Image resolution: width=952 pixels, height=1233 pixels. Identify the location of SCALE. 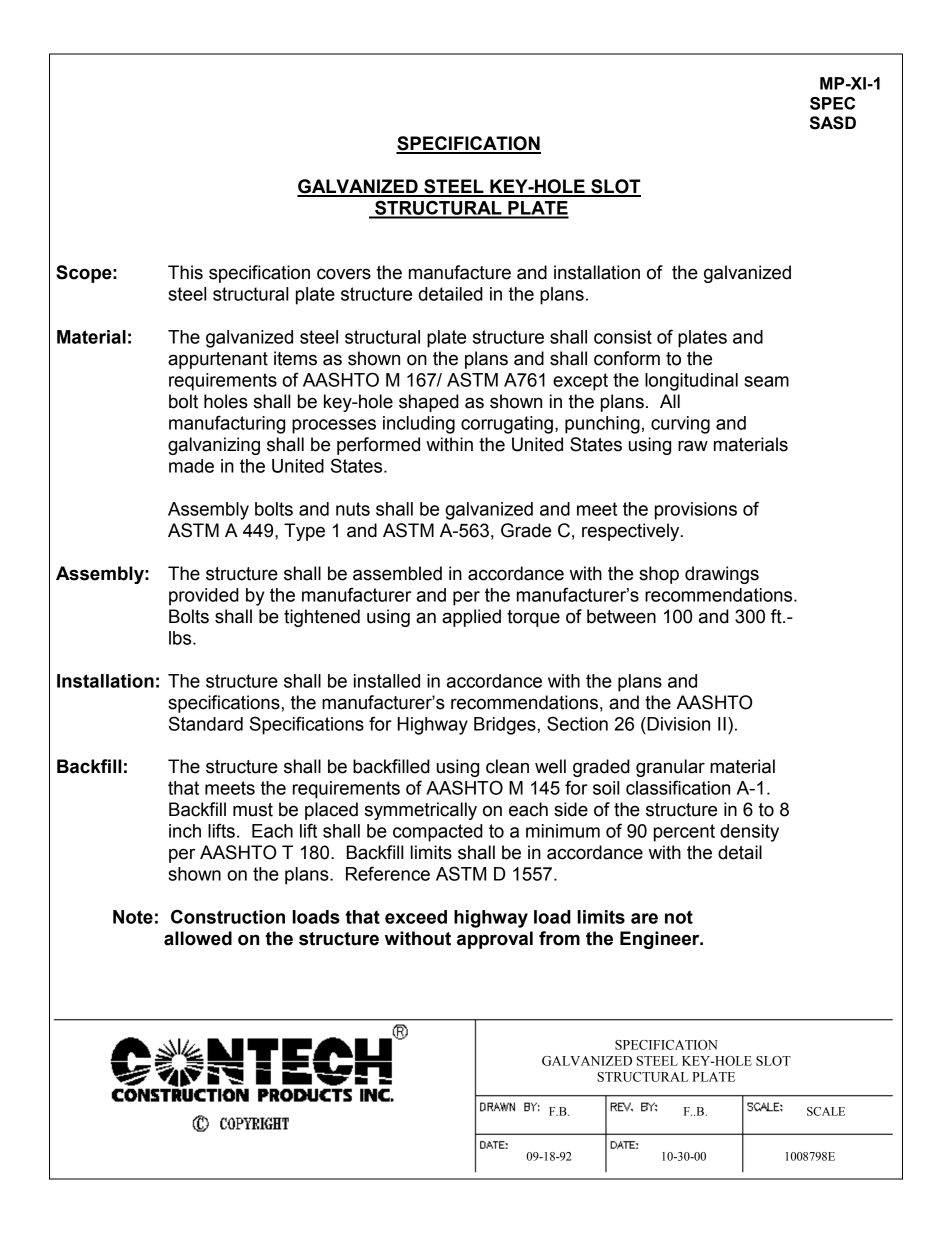
(826, 1111).
